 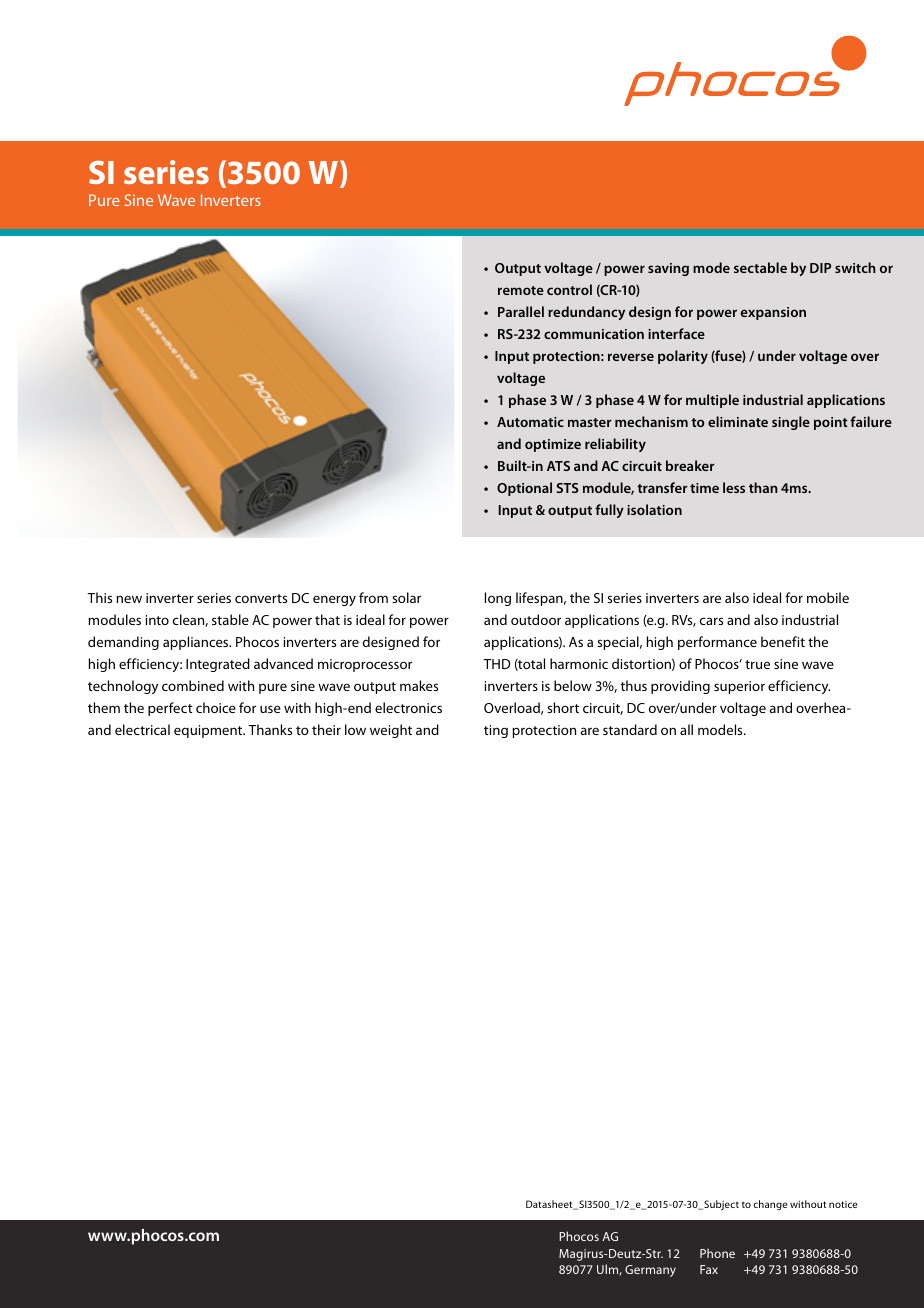 What do you see at coordinates (773, 313) in the screenshot?
I see `expansion` at bounding box center [773, 313].
